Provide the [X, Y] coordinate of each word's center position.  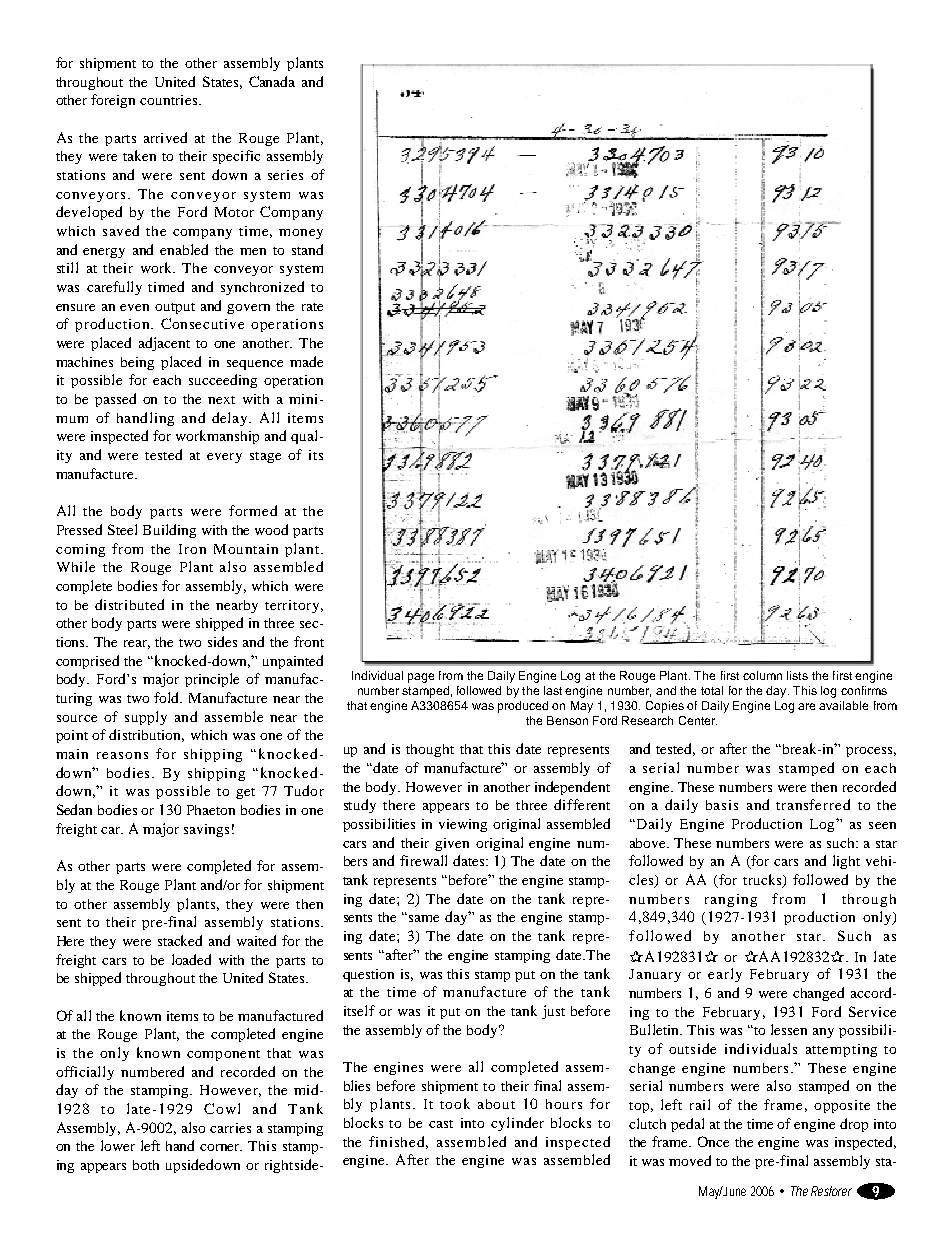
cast [441, 1124]
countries [168, 100]
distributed [129, 604]
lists [797, 675]
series [285, 175]
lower [118, 1145]
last [553, 690]
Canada [272, 81]
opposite [842, 1106]
